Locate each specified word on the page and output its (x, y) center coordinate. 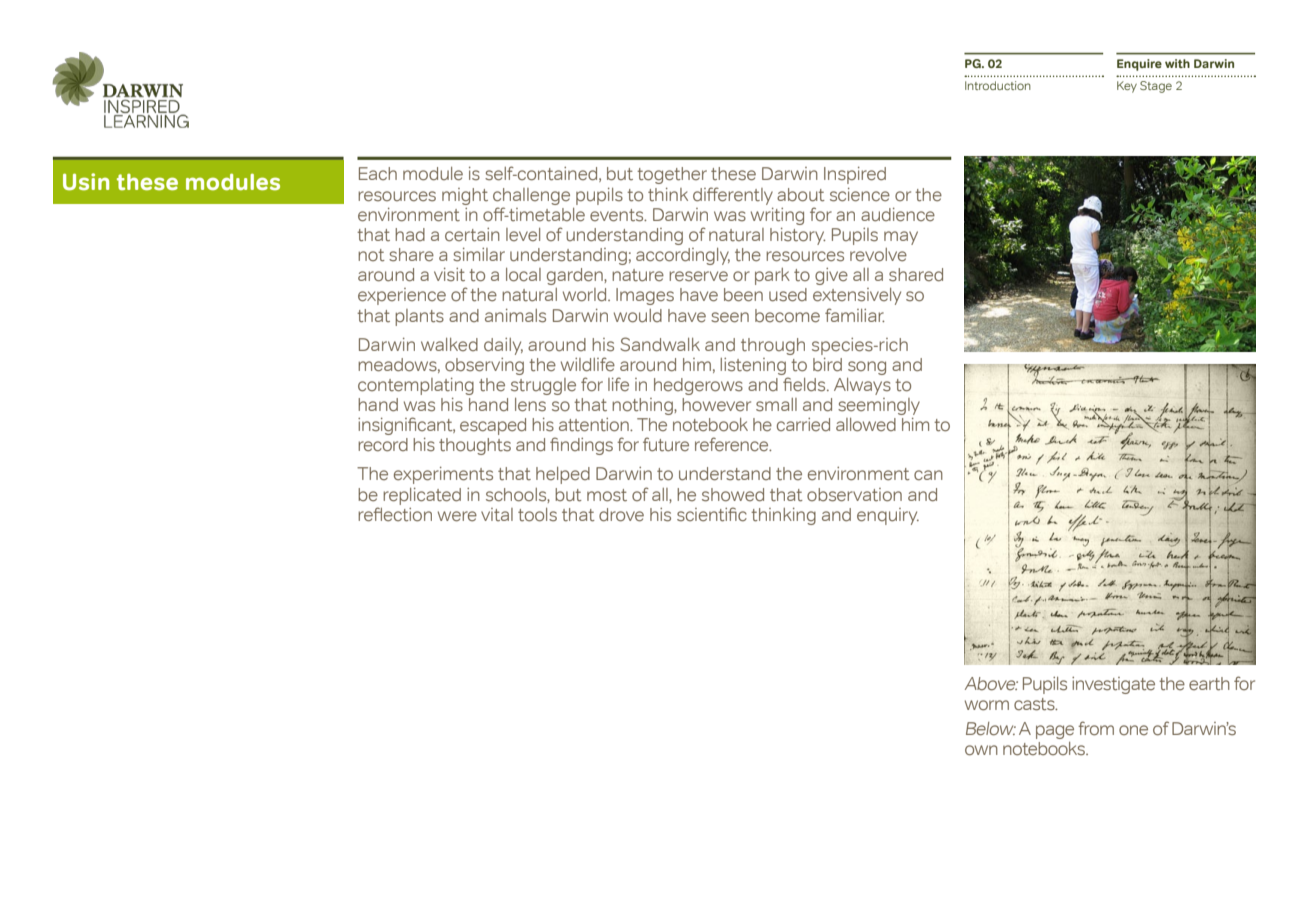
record (383, 445)
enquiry (888, 516)
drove (621, 515)
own (981, 750)
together (672, 175)
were (457, 516)
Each (378, 173)
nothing (643, 406)
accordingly (683, 256)
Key (1127, 87)
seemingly (879, 406)
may (901, 238)
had (410, 234)
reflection (395, 514)
